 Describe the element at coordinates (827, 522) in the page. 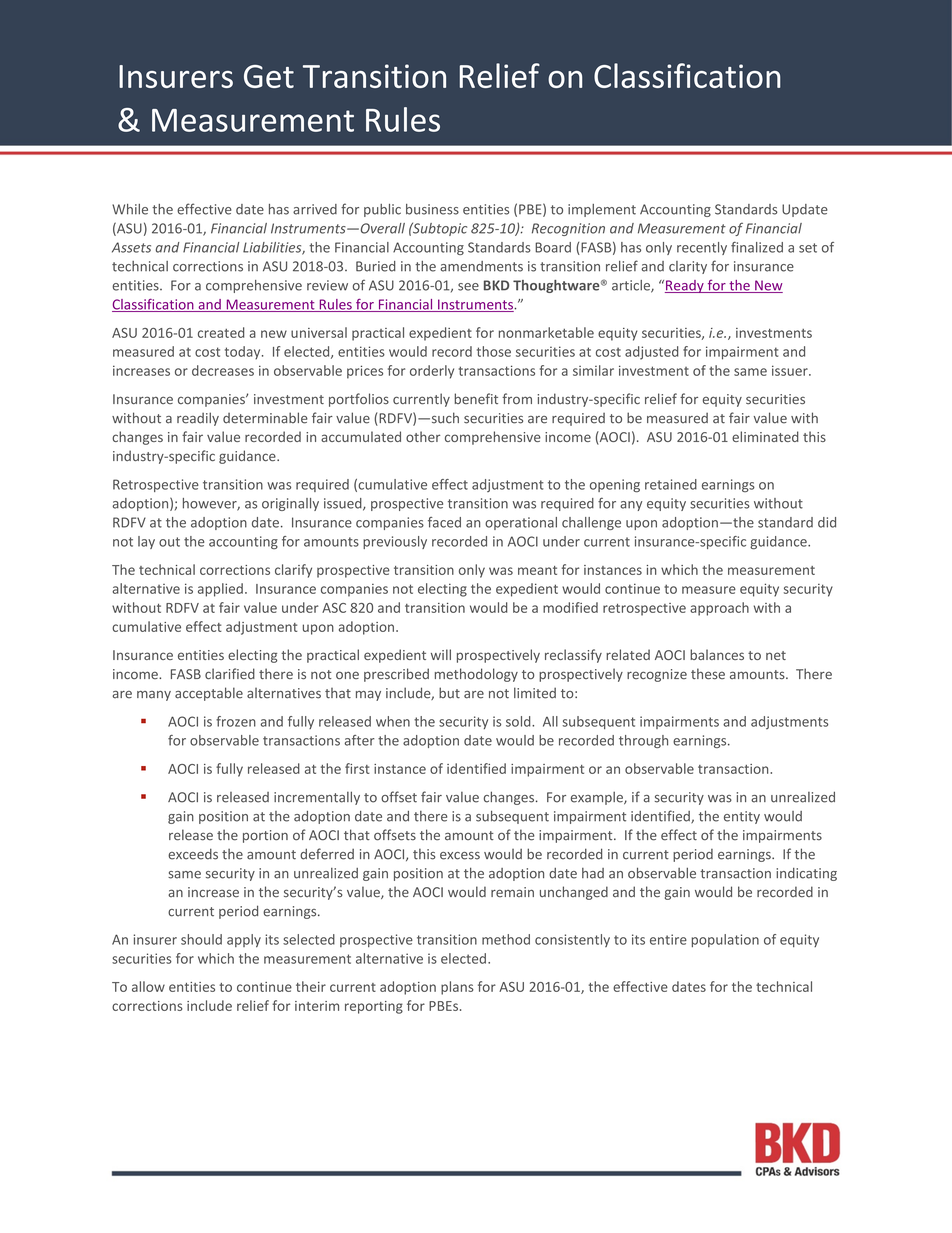

I see `did` at that location.
